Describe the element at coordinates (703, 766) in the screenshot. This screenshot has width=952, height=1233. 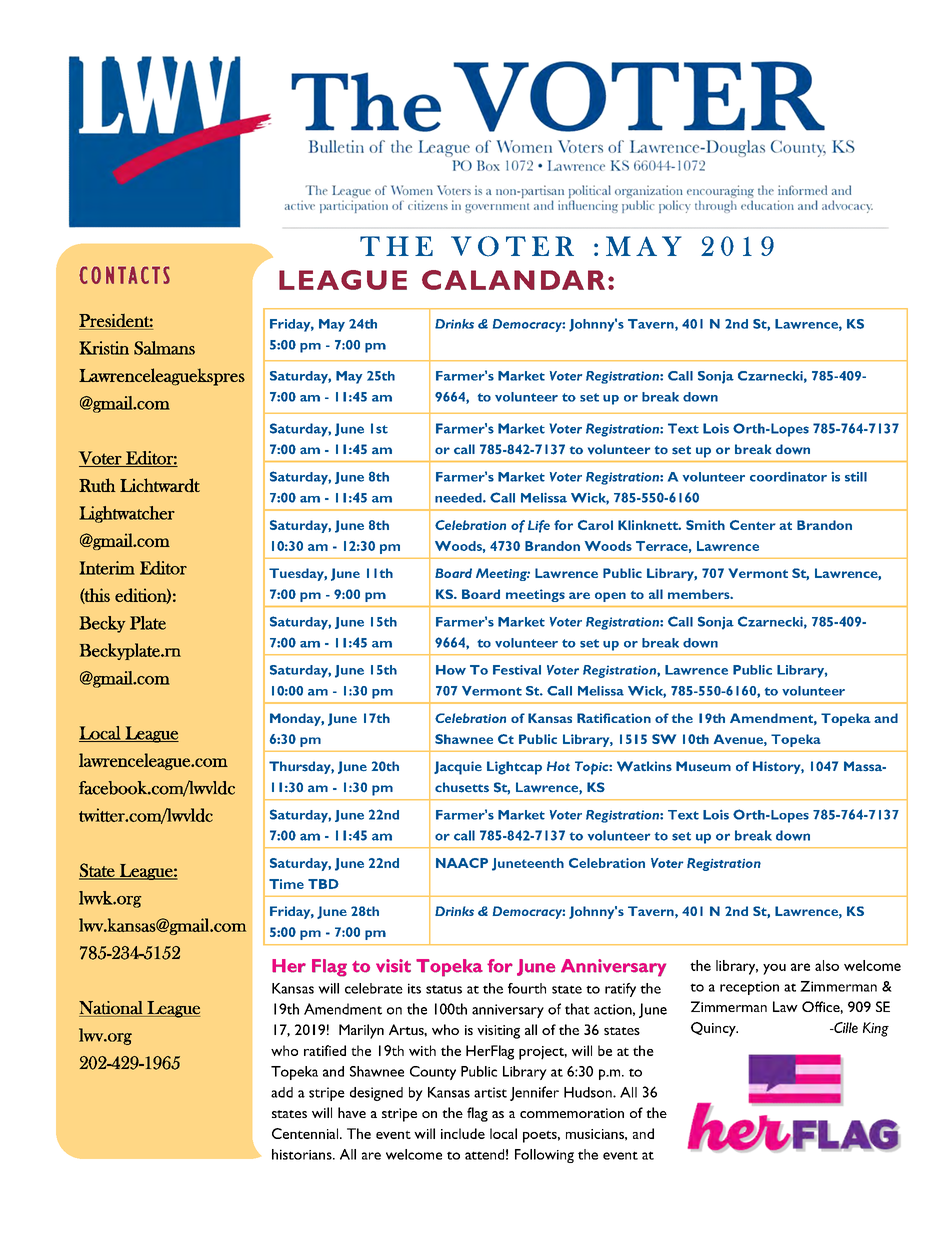
I see `Museum` at that location.
